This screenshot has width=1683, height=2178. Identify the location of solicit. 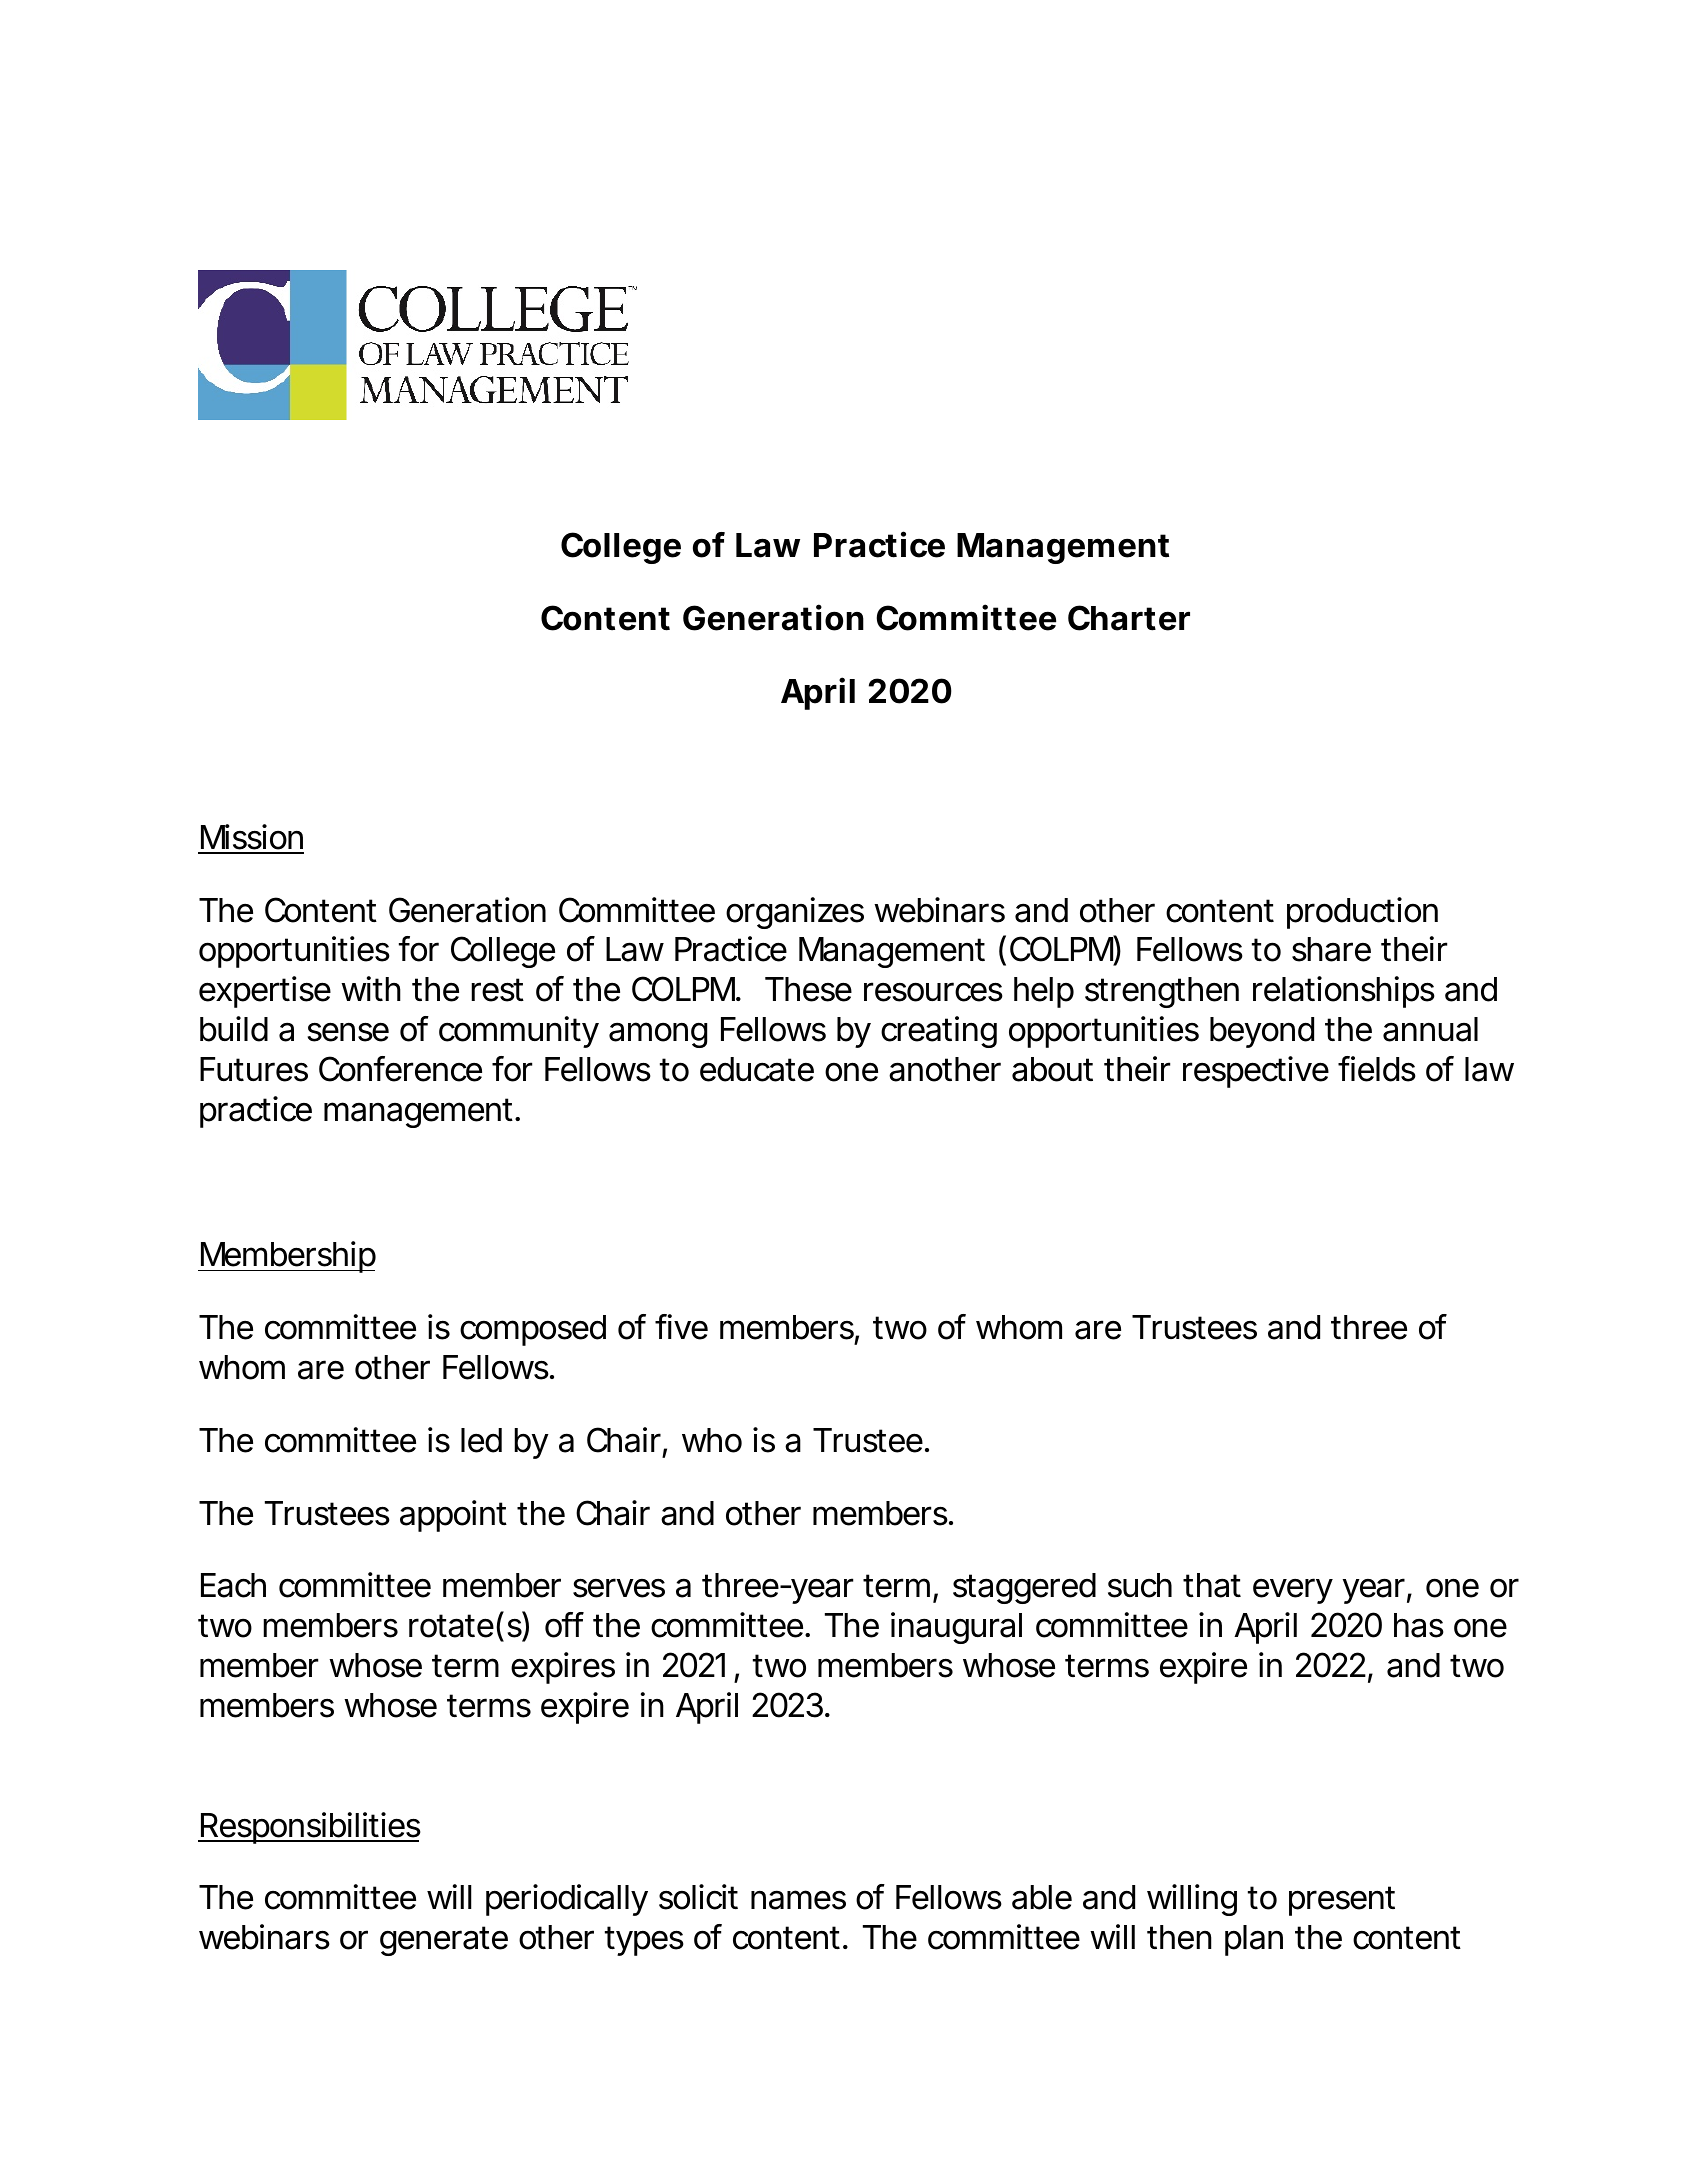
(698, 1897).
